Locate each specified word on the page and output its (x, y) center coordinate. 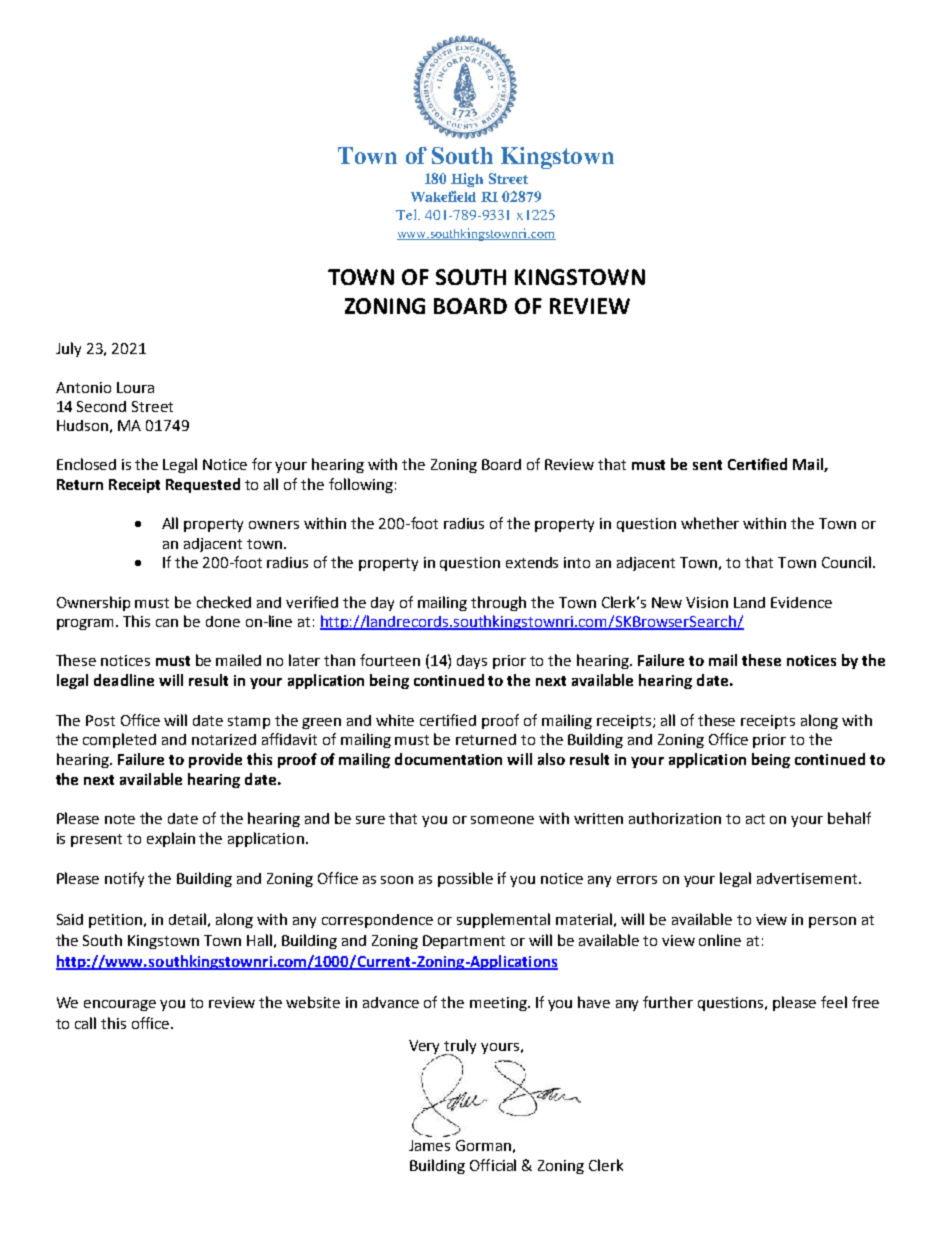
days (472, 662)
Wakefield (443, 196)
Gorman (483, 1145)
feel (834, 1002)
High (467, 180)
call (85, 1023)
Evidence (801, 602)
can (167, 623)
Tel (407, 214)
